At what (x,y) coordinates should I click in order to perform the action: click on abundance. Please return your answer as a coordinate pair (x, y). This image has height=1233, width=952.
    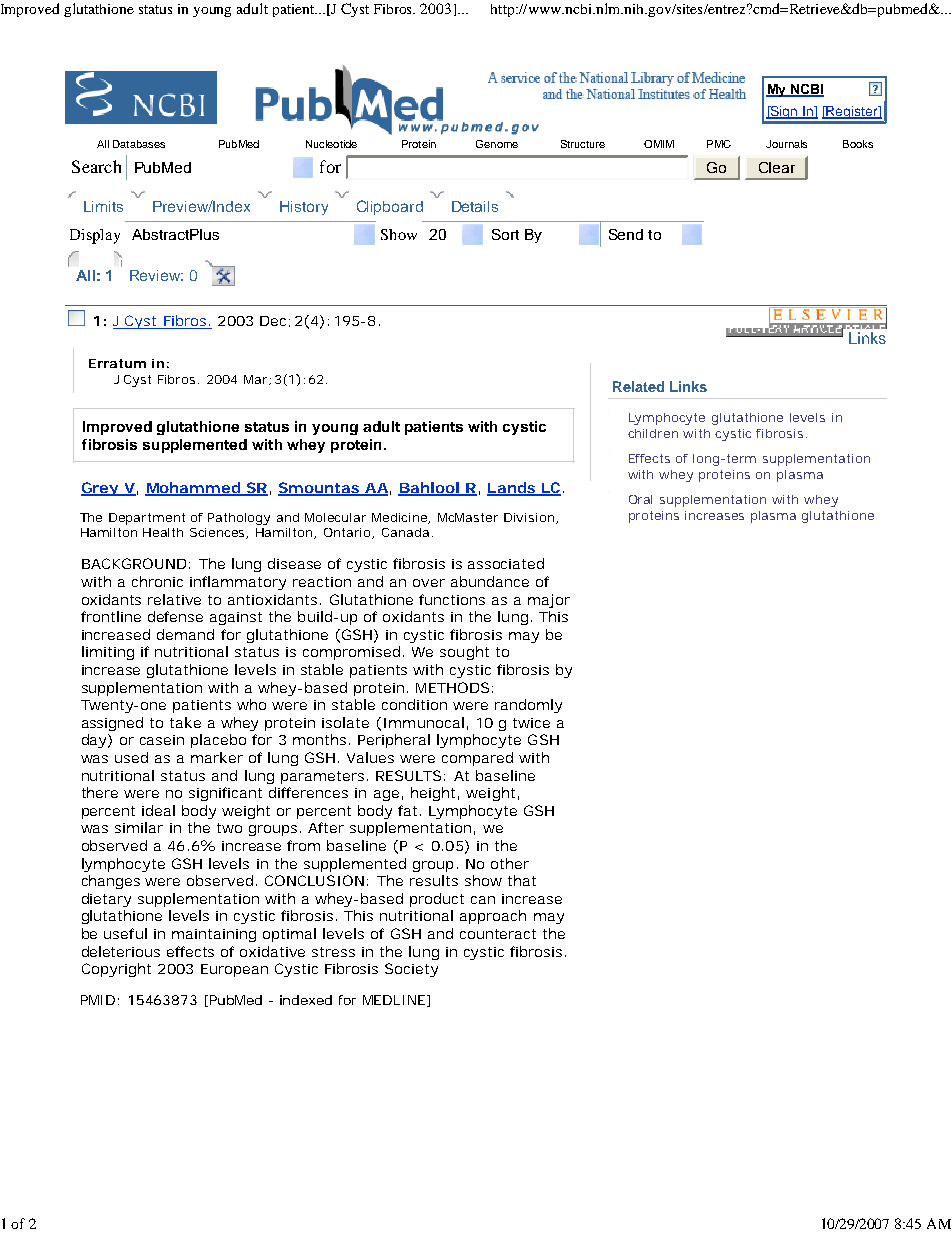
    Looking at the image, I should click on (490, 581).
